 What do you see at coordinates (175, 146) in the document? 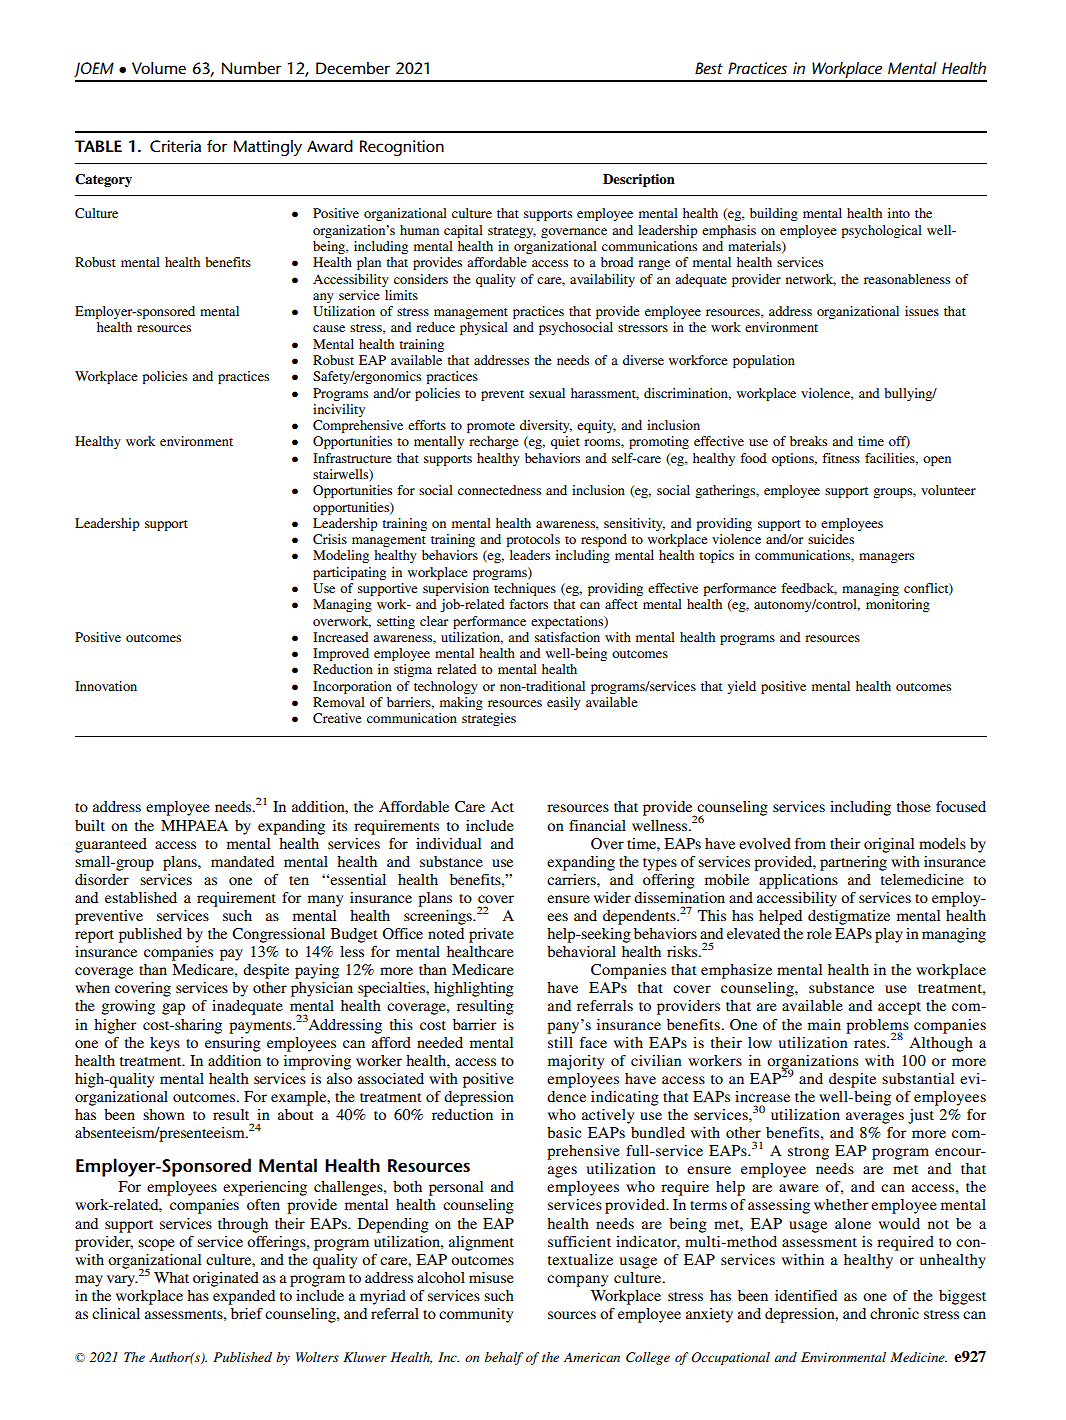
I see `Criteria` at bounding box center [175, 146].
